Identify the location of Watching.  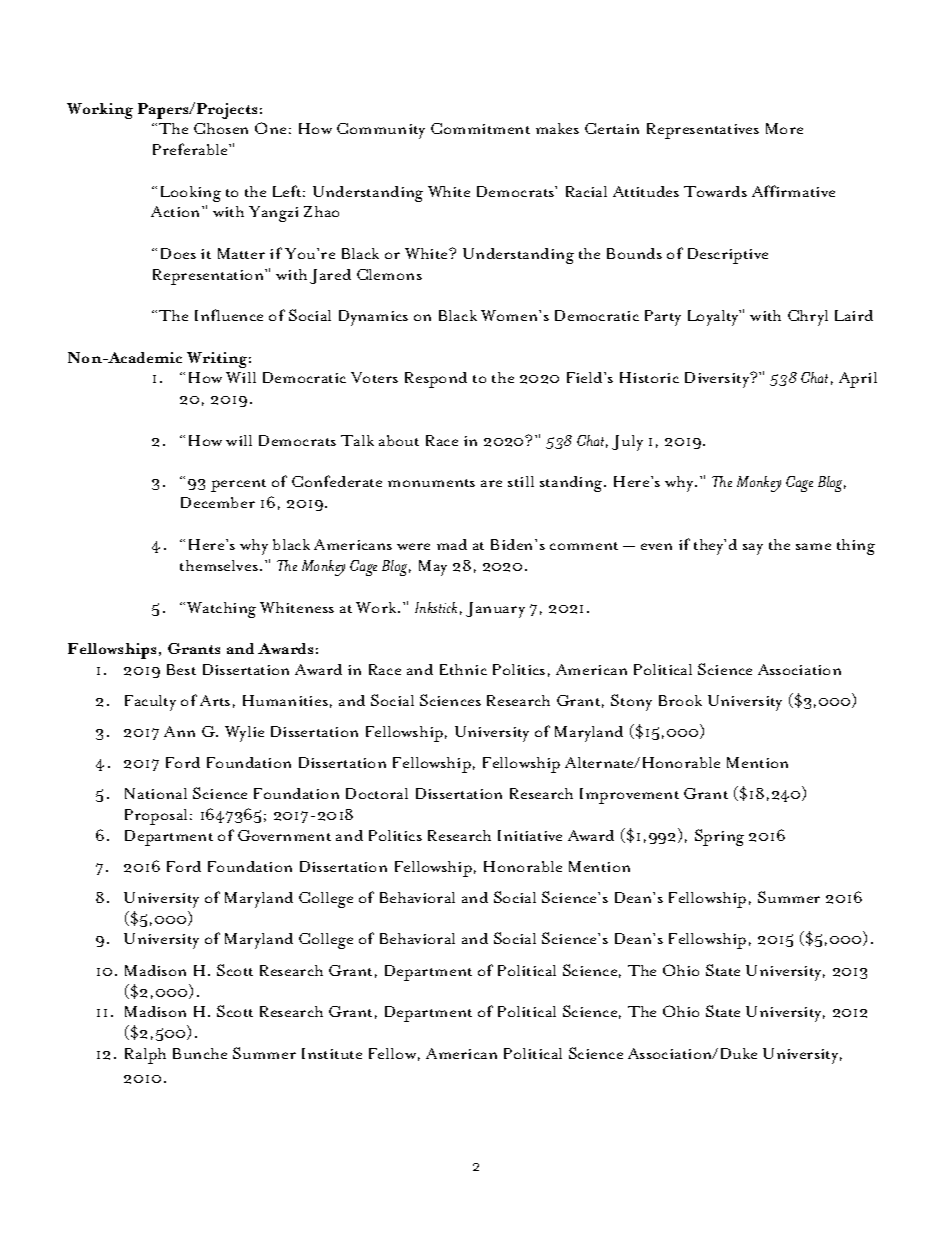
(221, 610).
